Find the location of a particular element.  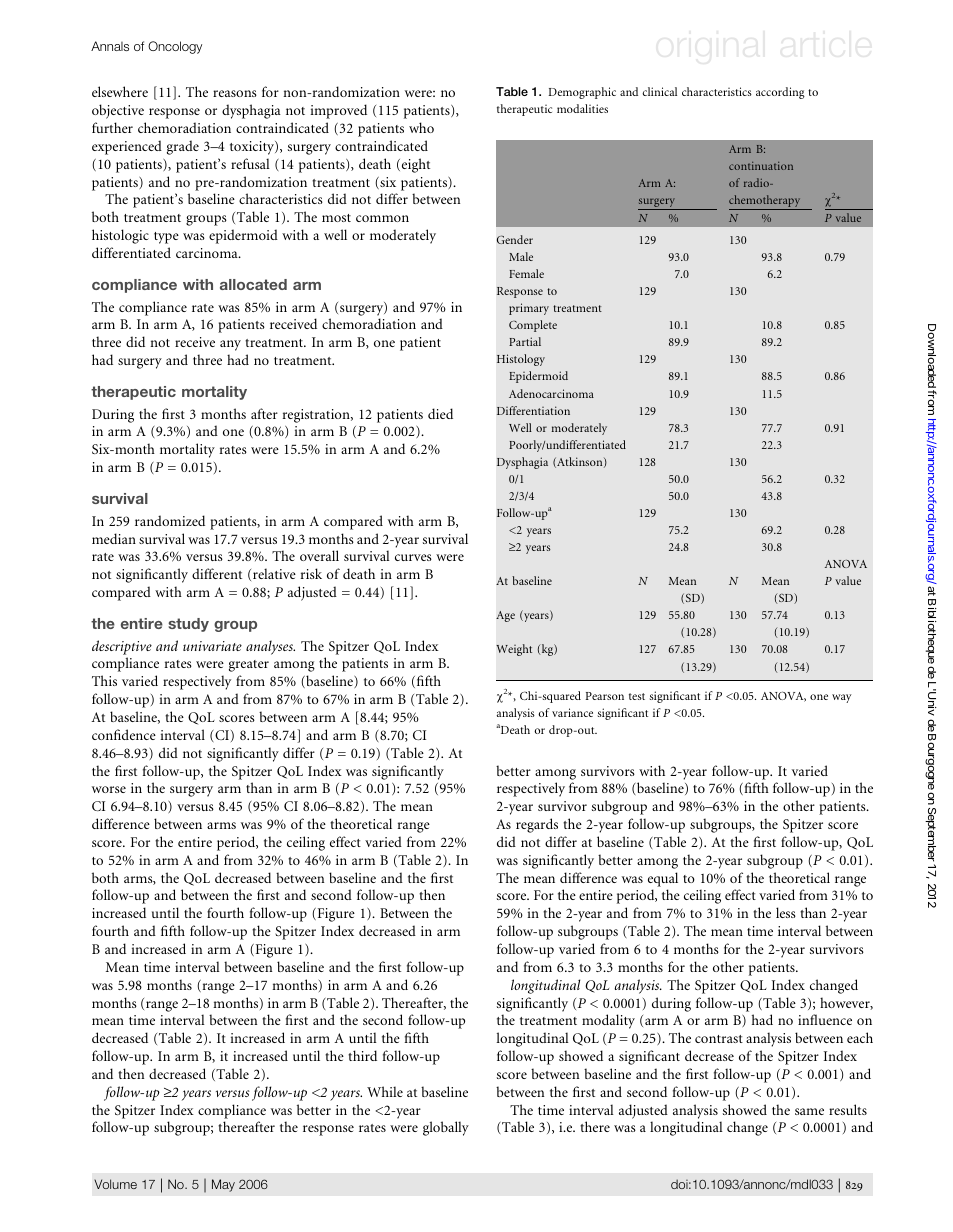

reasons is located at coordinates (235, 93).
